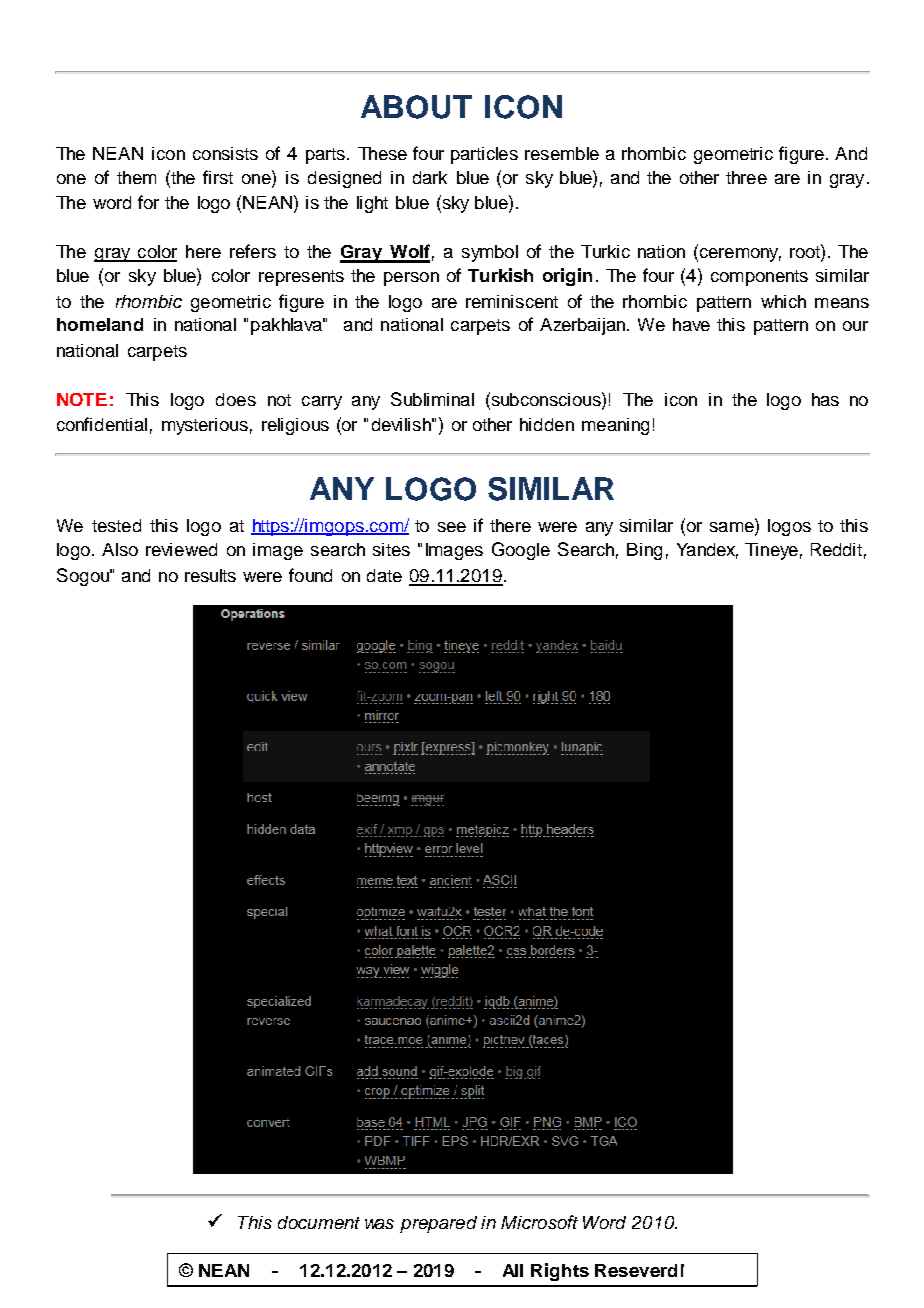 The height and width of the screenshot is (1308, 924). I want to click on Yandex, so click(707, 551).
